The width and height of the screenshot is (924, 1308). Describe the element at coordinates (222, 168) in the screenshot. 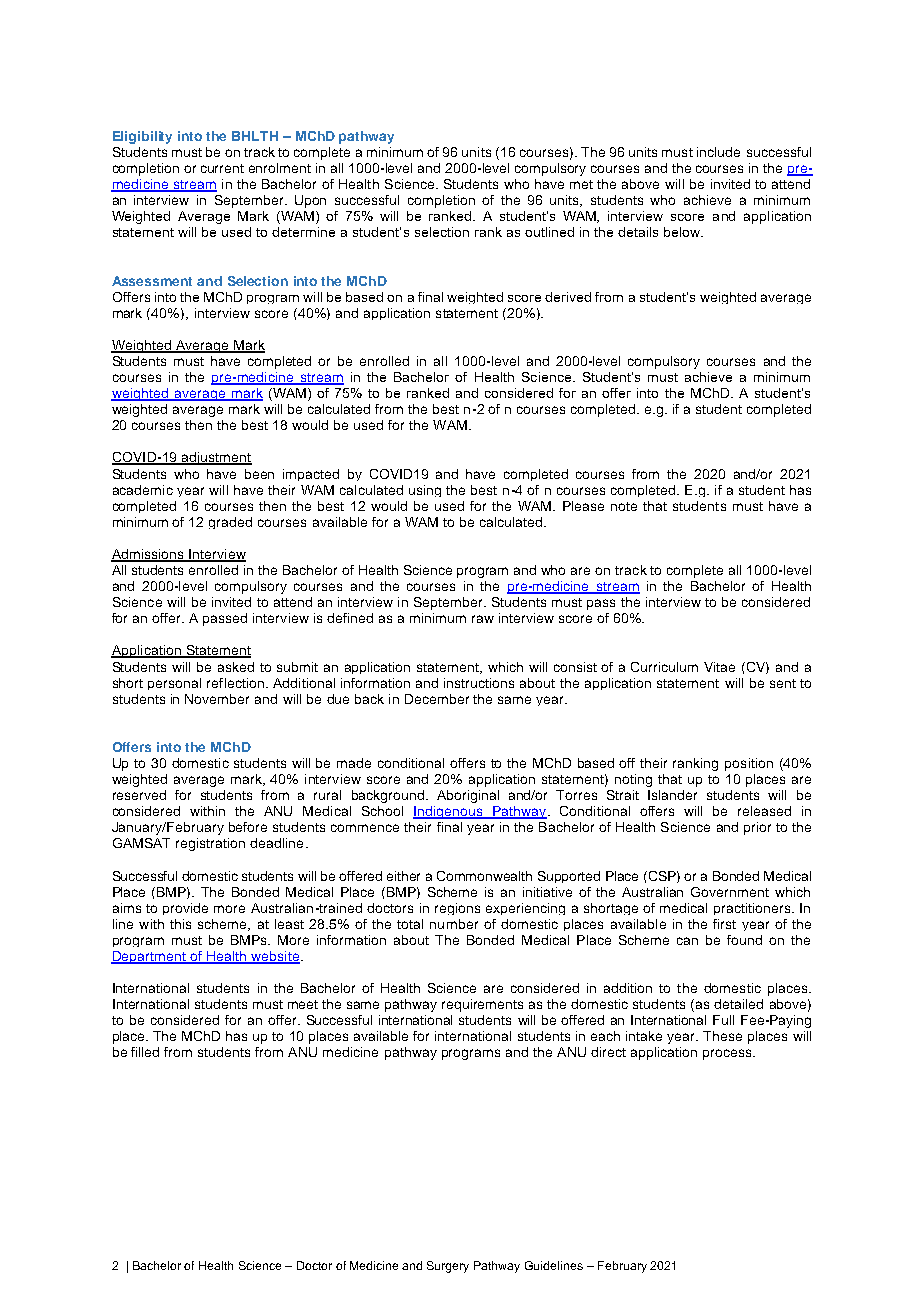

I see `current` at that location.
